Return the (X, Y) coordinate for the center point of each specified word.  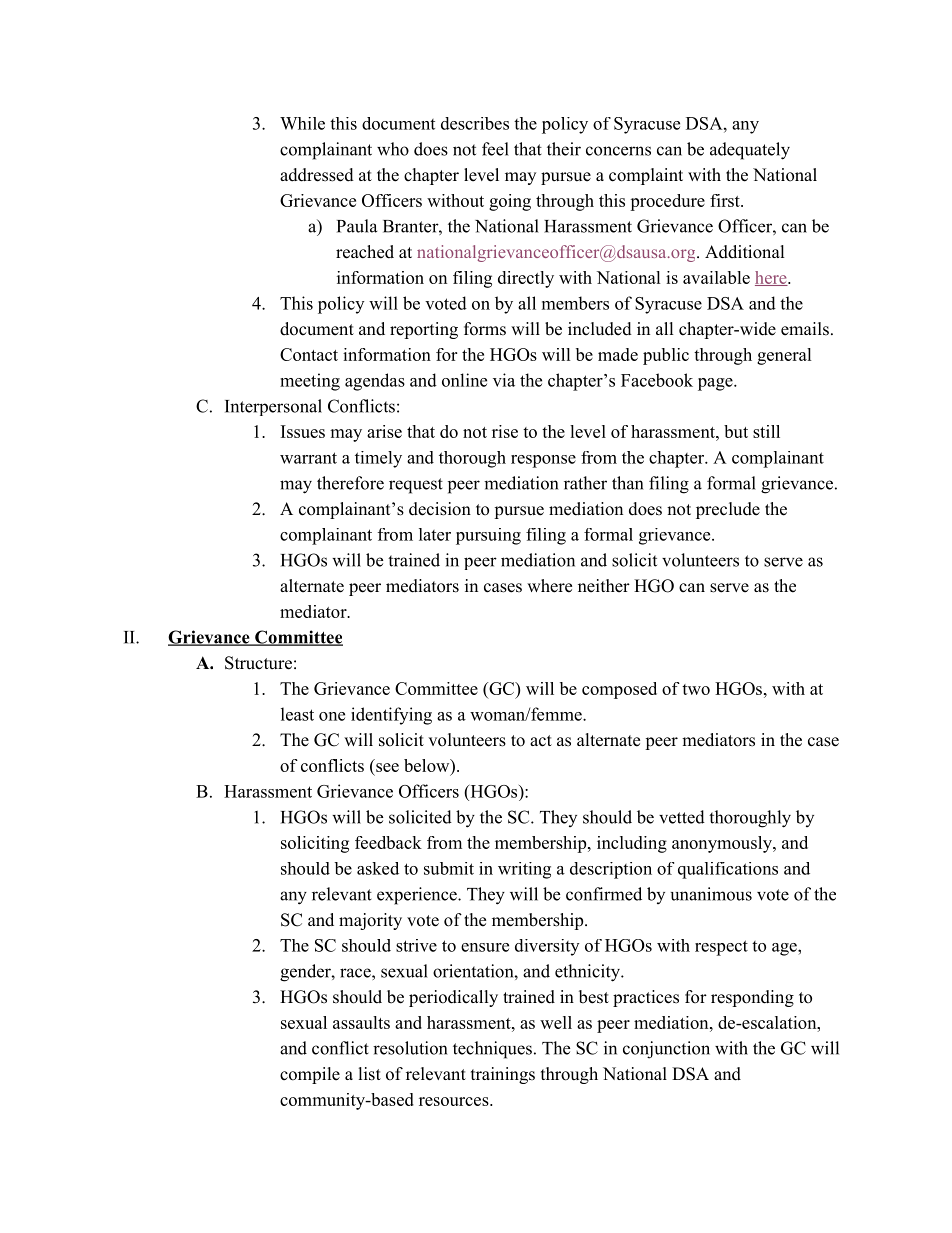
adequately (750, 151)
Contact (309, 354)
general (784, 356)
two (696, 689)
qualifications (728, 870)
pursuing (488, 536)
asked (378, 868)
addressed (317, 175)
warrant (308, 458)
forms (485, 329)
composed (619, 690)
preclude (728, 510)
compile (310, 1075)
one (332, 716)
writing (524, 870)
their (564, 149)
